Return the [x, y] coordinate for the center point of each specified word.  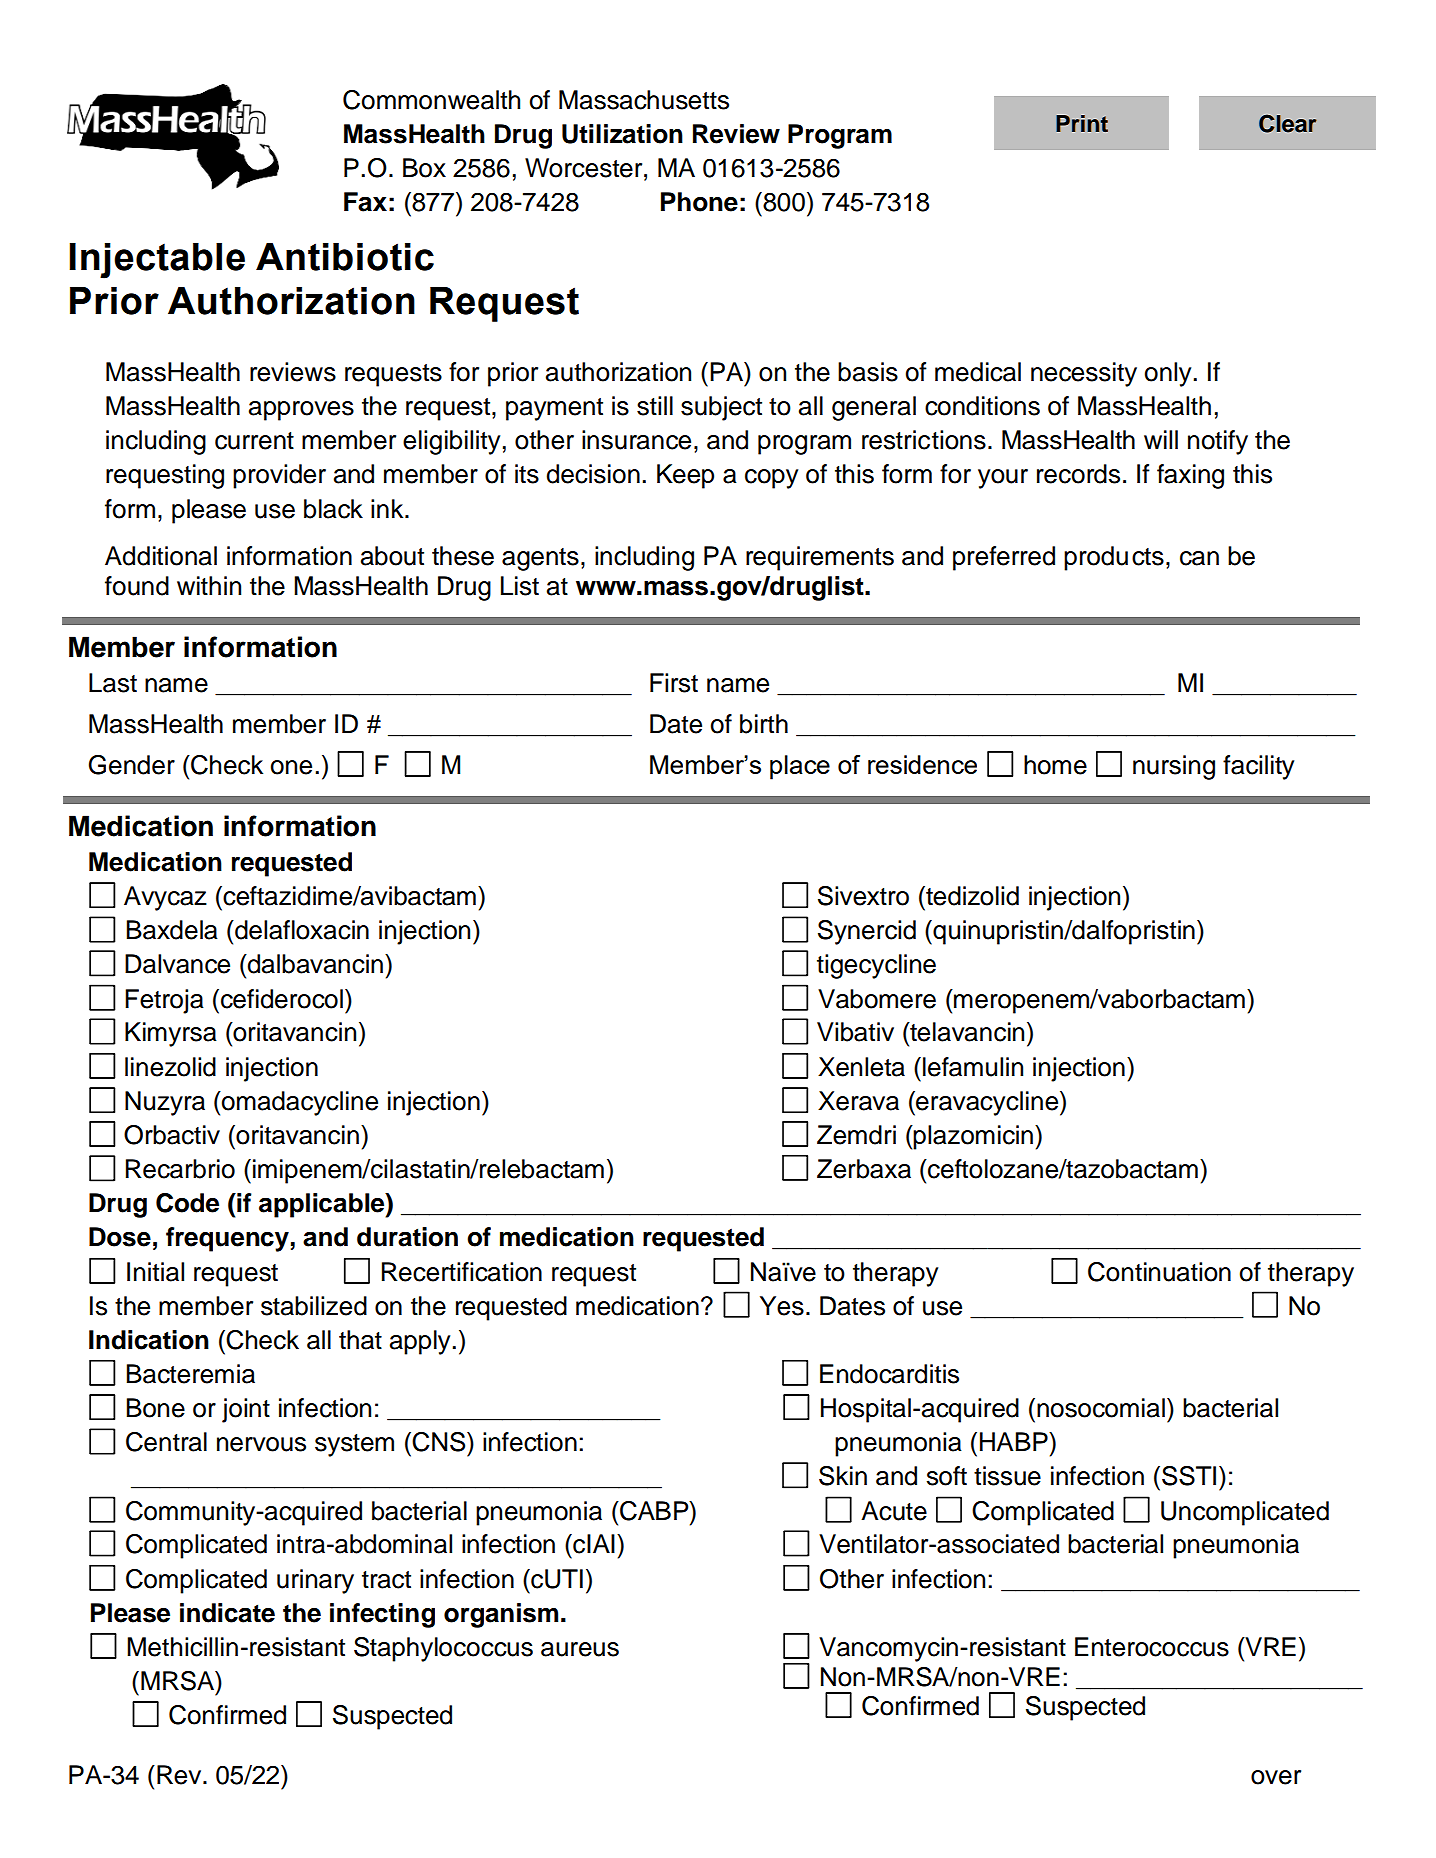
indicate [227, 1613]
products [1114, 558]
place [800, 767]
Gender [132, 765]
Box [424, 168]
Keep [685, 476]
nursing [1174, 767]
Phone [699, 202]
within [209, 585]
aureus [580, 1649]
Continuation [1159, 1272]
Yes [782, 1306]
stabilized [314, 1306]
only [1169, 374]
